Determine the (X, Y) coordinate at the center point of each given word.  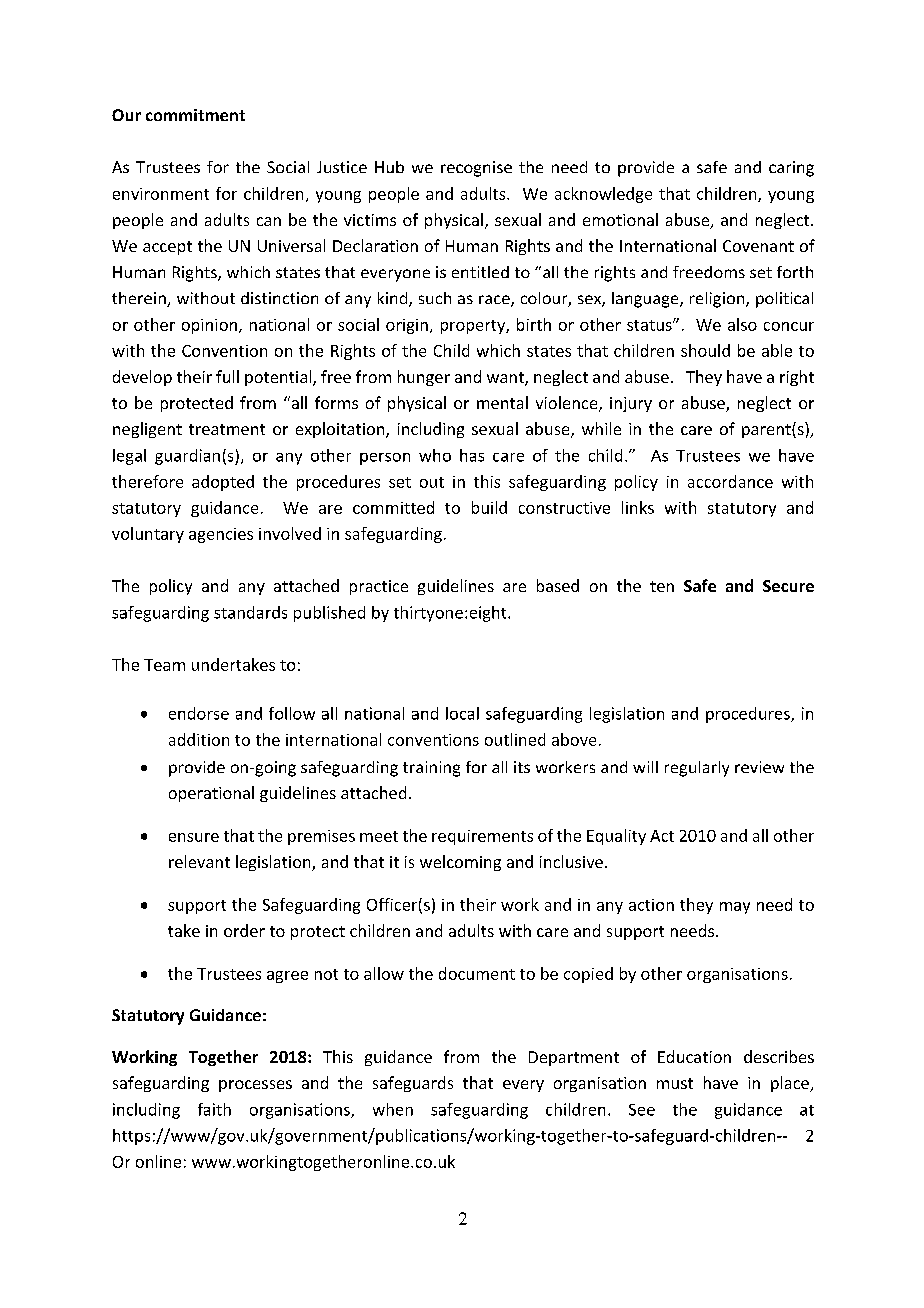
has (472, 455)
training (431, 769)
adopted (223, 483)
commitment (195, 115)
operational (211, 794)
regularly (697, 769)
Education (694, 1056)
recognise (476, 169)
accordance (730, 481)
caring (791, 169)
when (393, 1109)
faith (214, 1109)
